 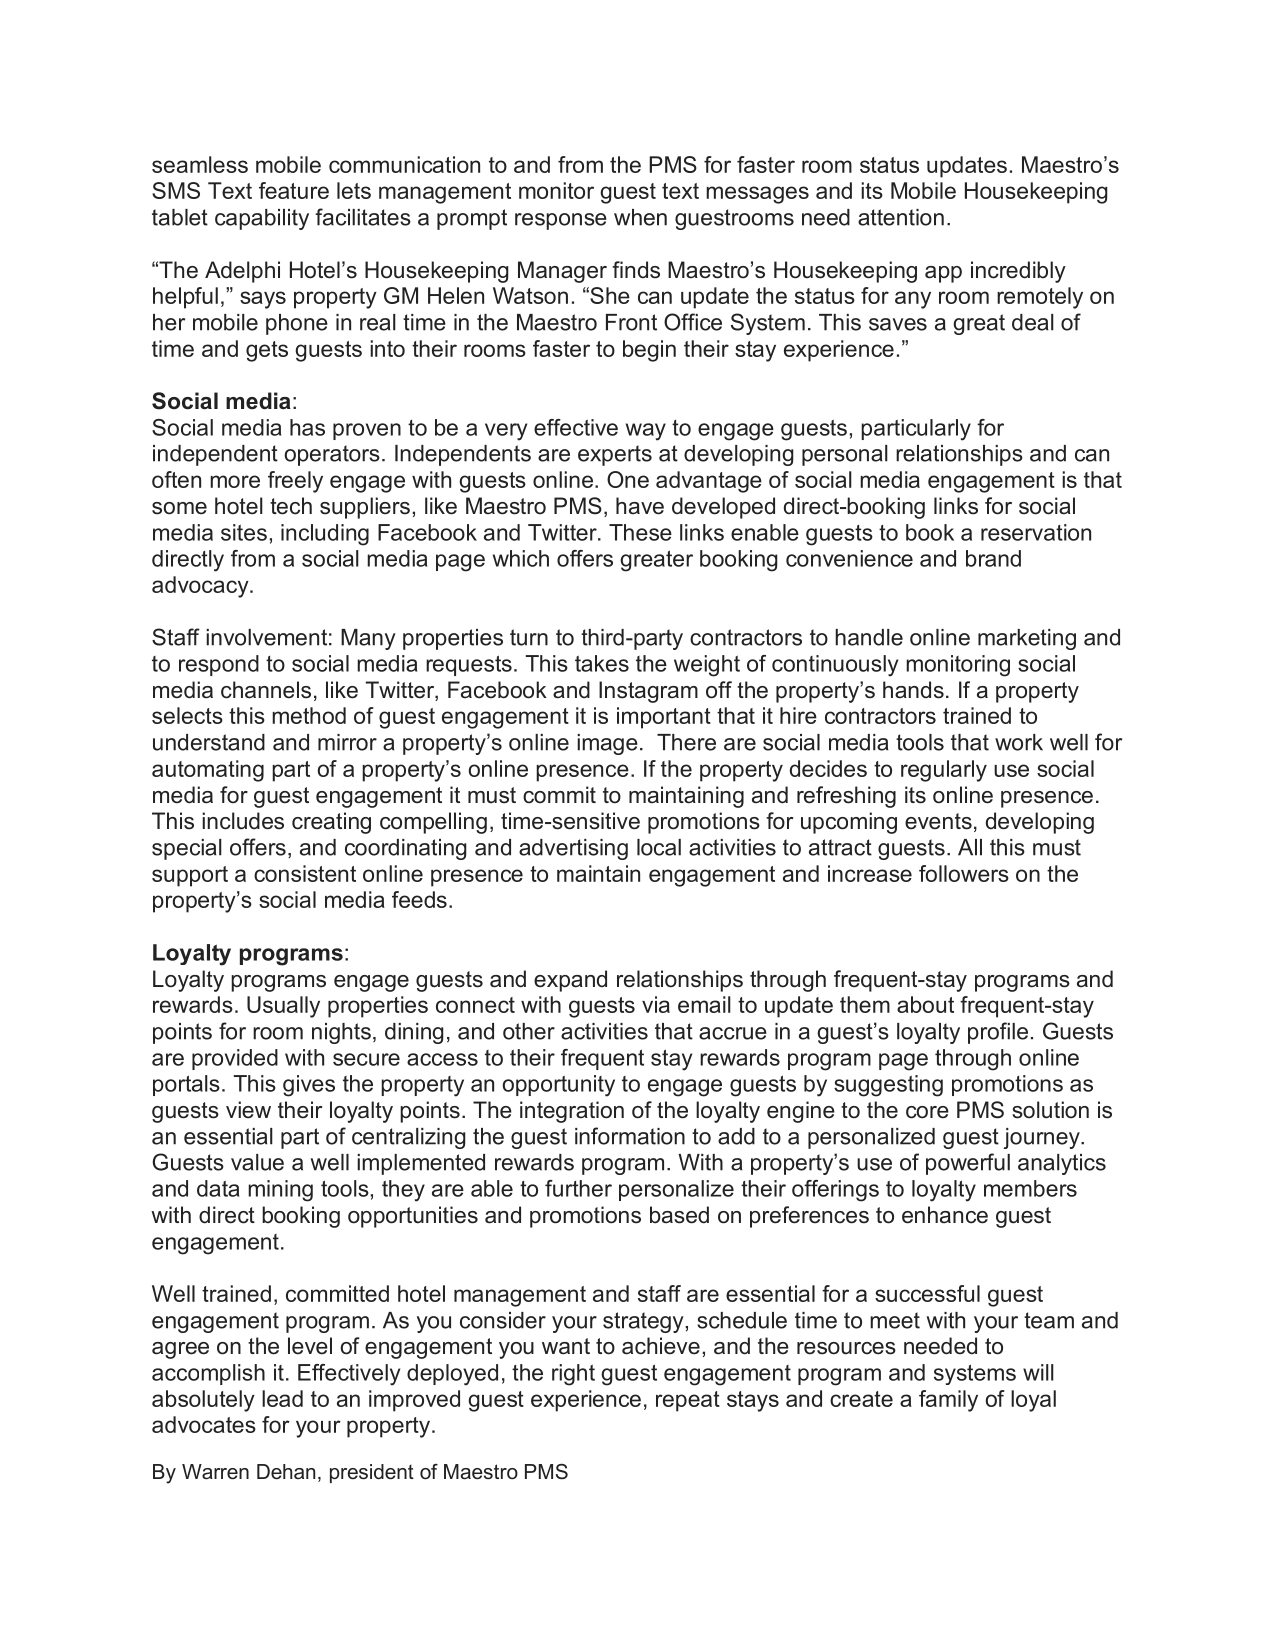 What do you see at coordinates (201, 587) in the screenshot?
I see `advocacy` at bounding box center [201, 587].
